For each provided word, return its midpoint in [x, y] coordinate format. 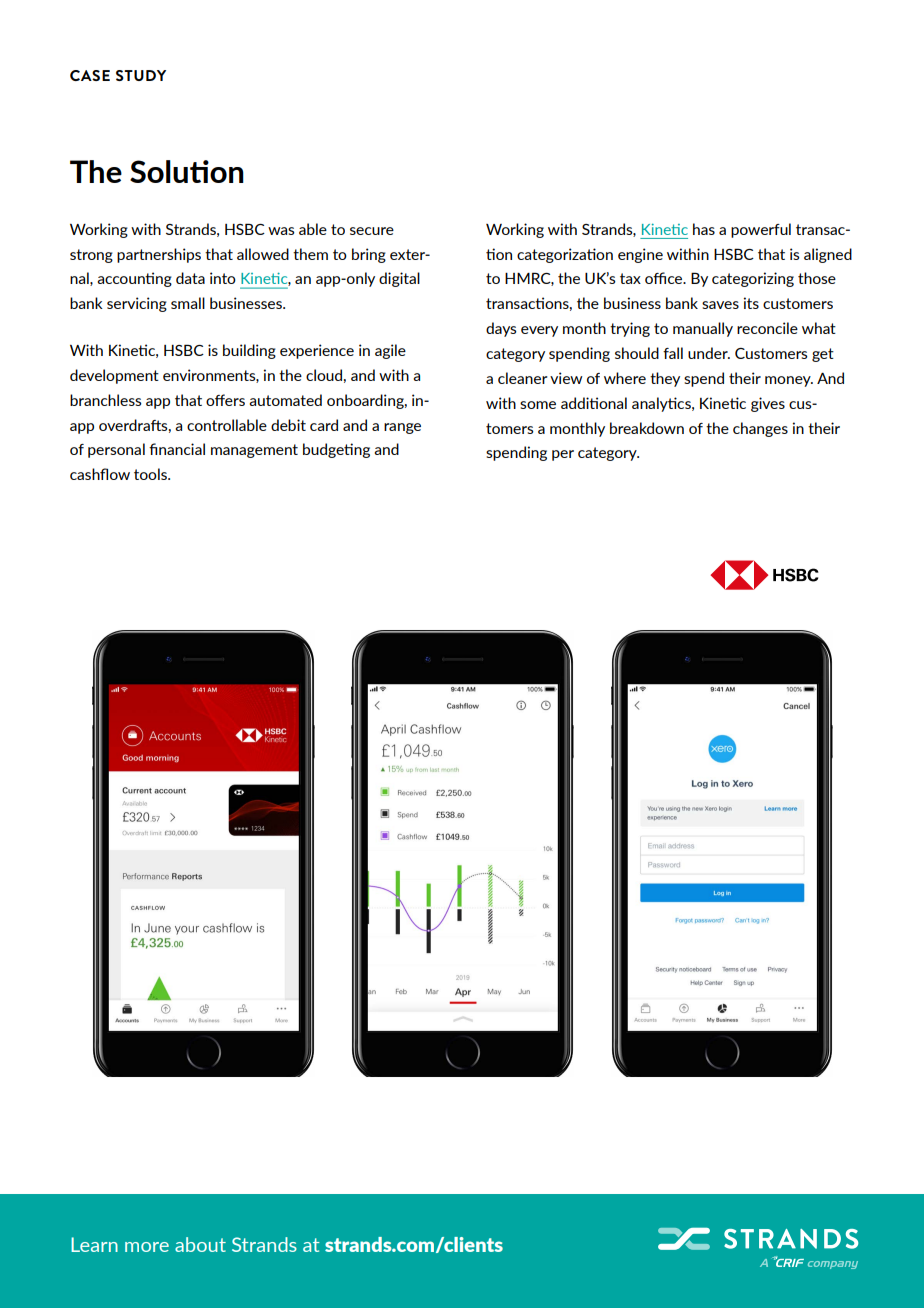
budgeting [336, 450]
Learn [94, 1244]
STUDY [141, 75]
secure [372, 231]
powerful [761, 230]
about [200, 1244]
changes [760, 429]
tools [151, 474]
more [147, 1247]
